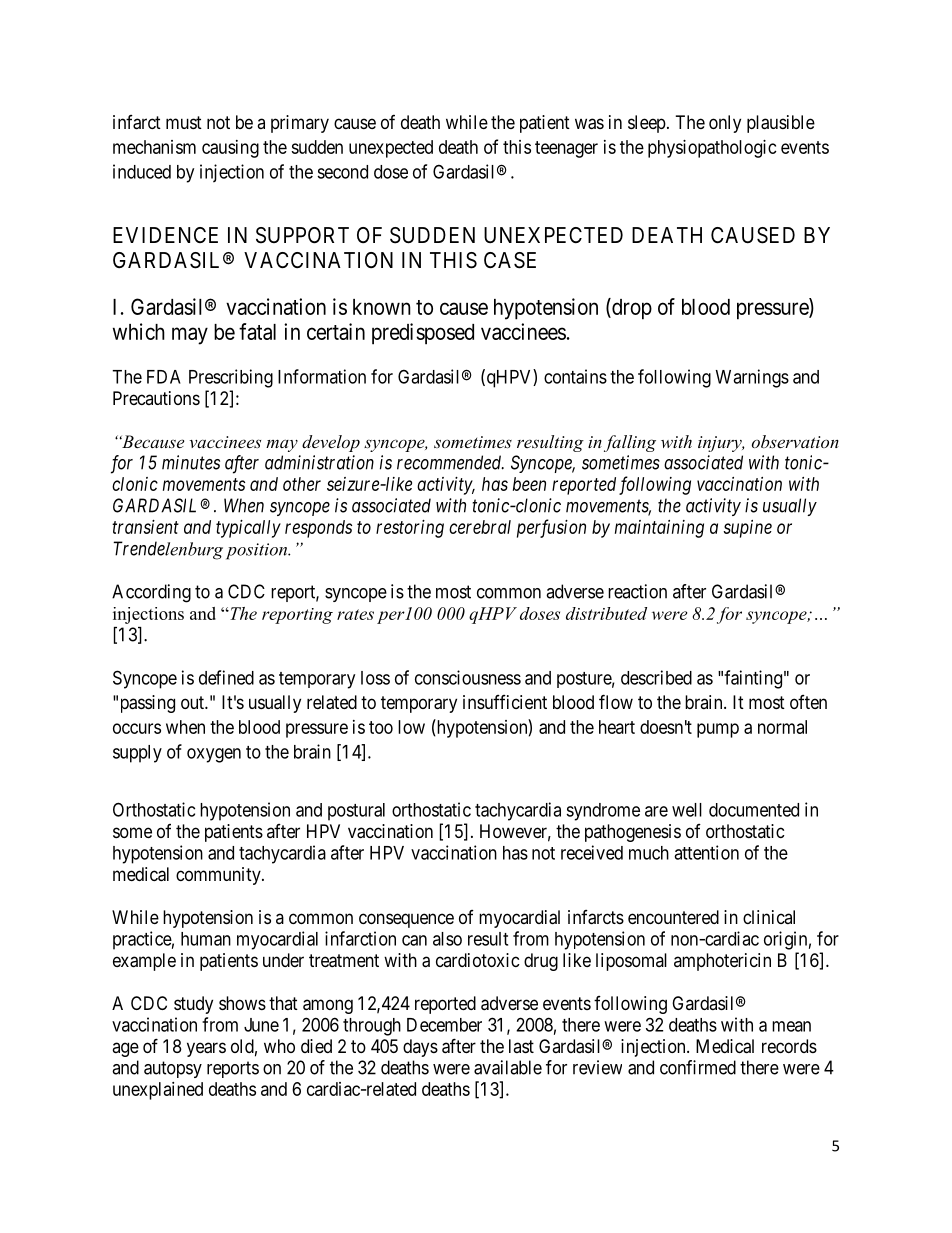  I want to click on recommended, so click(450, 462).
